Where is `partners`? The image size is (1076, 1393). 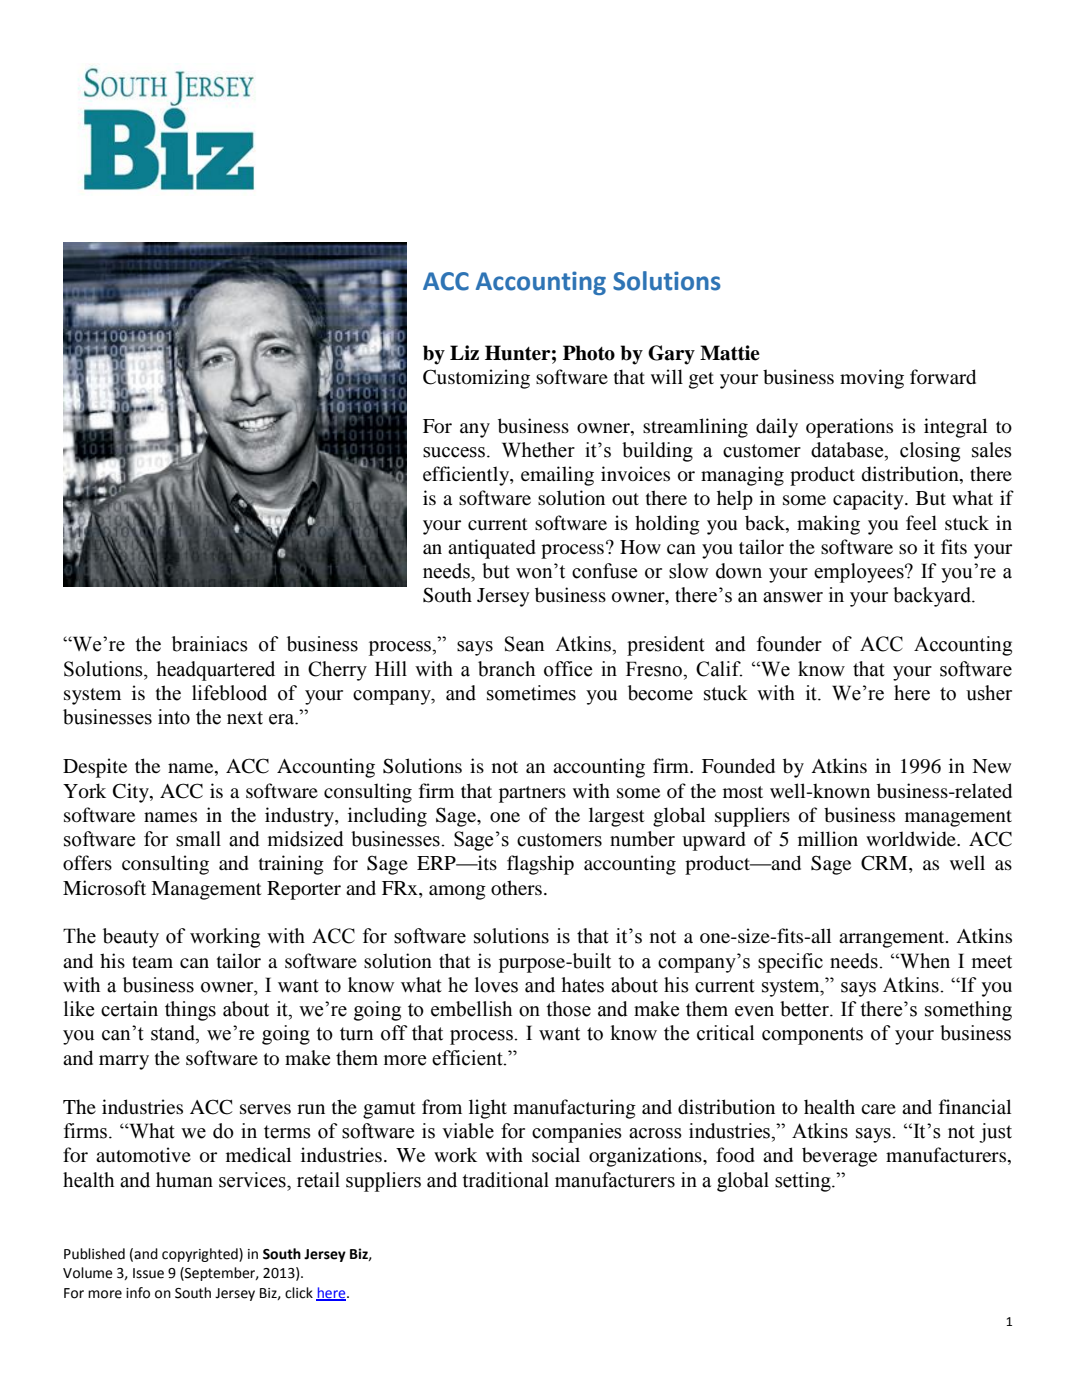
partners is located at coordinates (532, 794).
